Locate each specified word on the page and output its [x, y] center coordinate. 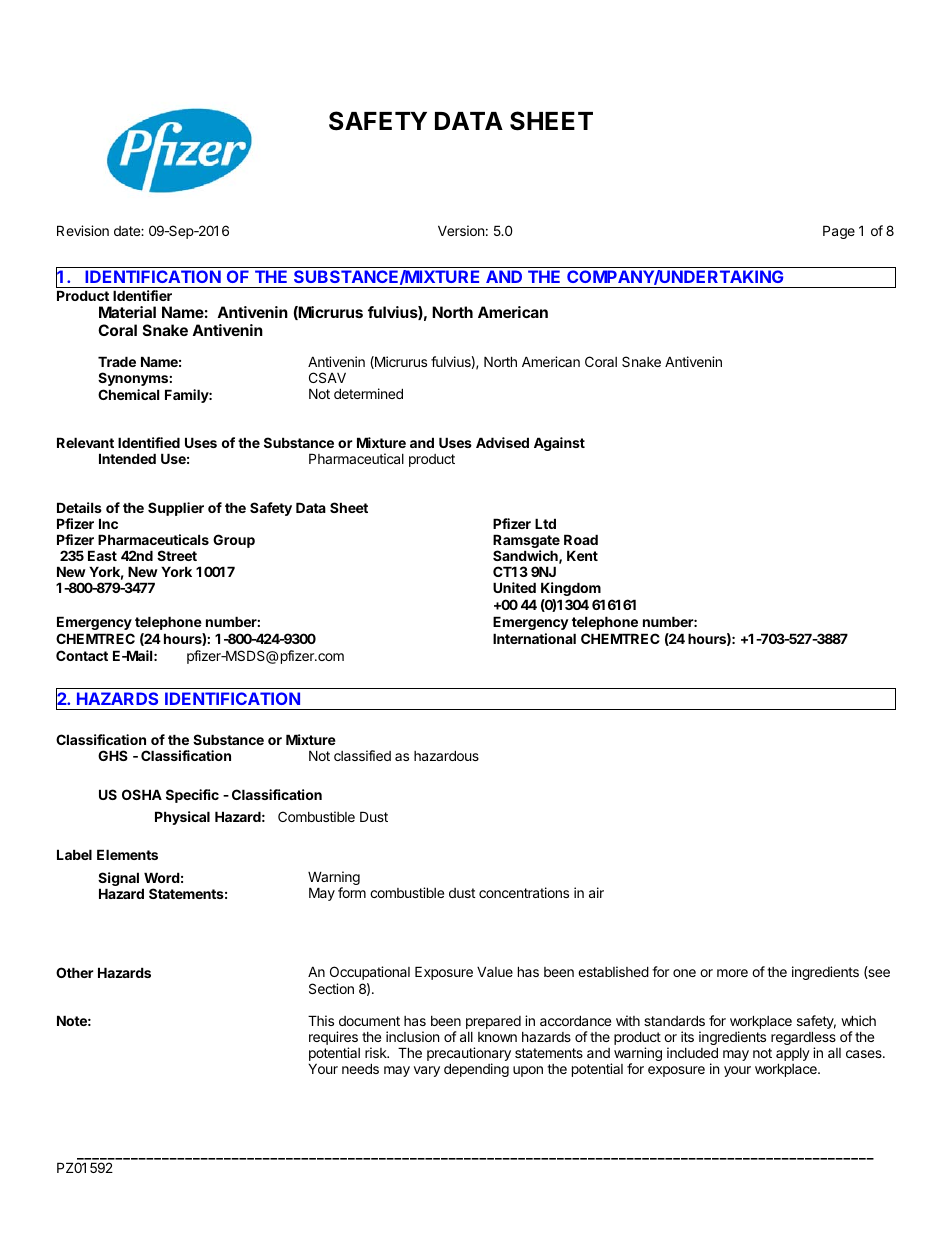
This [321, 1020]
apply [793, 1056]
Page [839, 232]
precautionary [469, 1055]
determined [368, 393]
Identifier [142, 295]
